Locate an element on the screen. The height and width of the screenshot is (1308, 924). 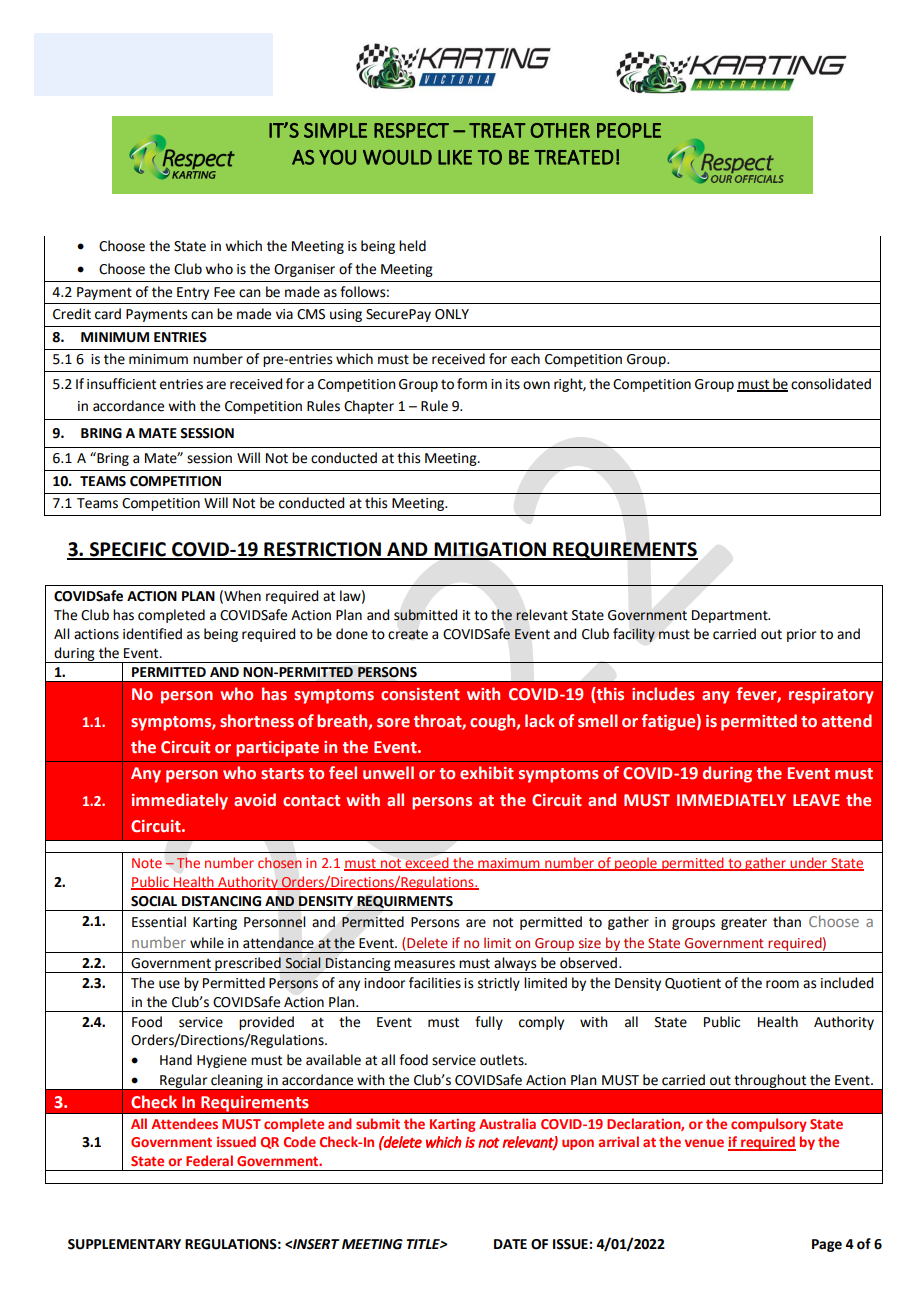
SUPPLEMENTARY is located at coordinates (124, 1244).
